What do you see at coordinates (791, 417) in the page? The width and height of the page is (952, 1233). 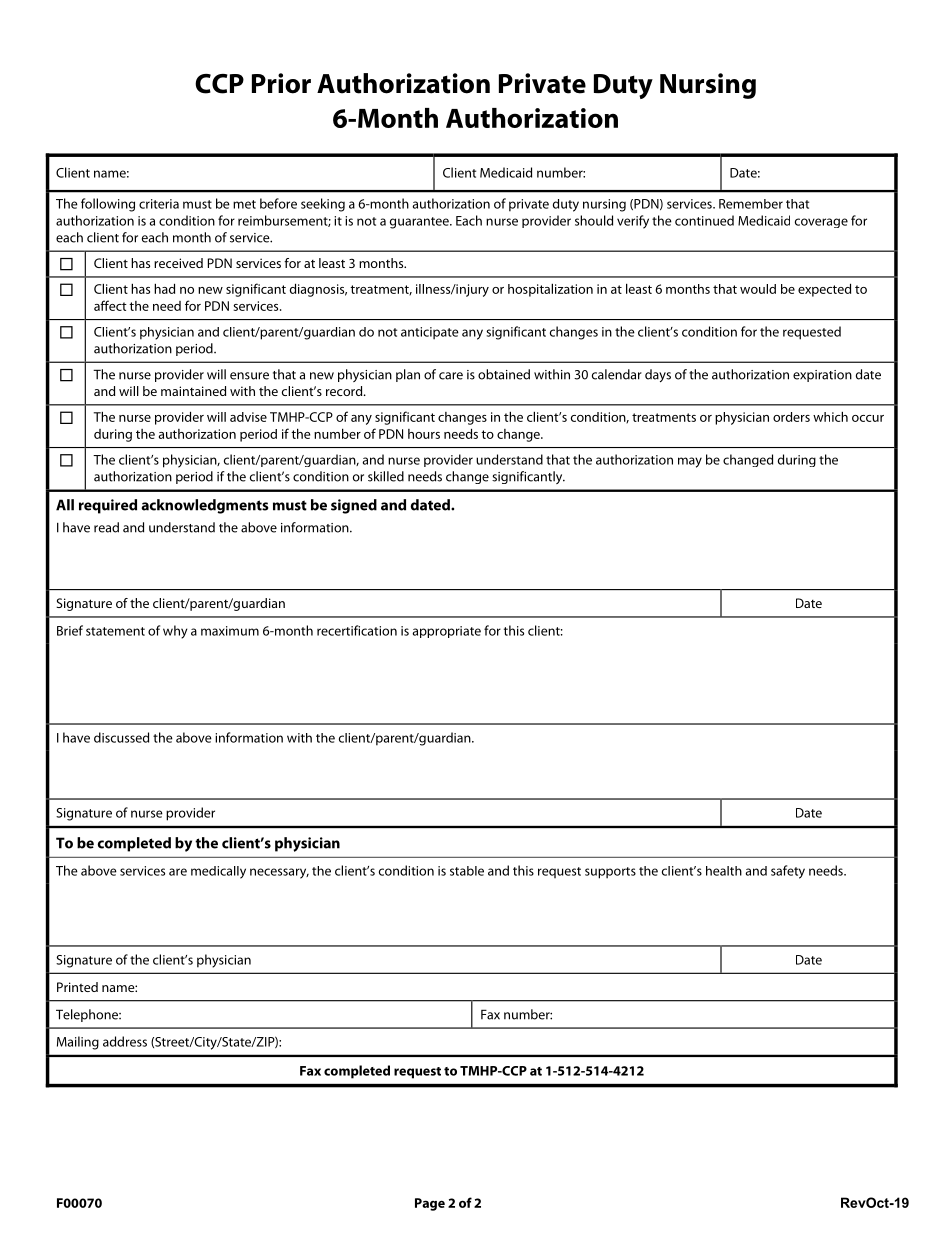 I see `orders` at bounding box center [791, 417].
